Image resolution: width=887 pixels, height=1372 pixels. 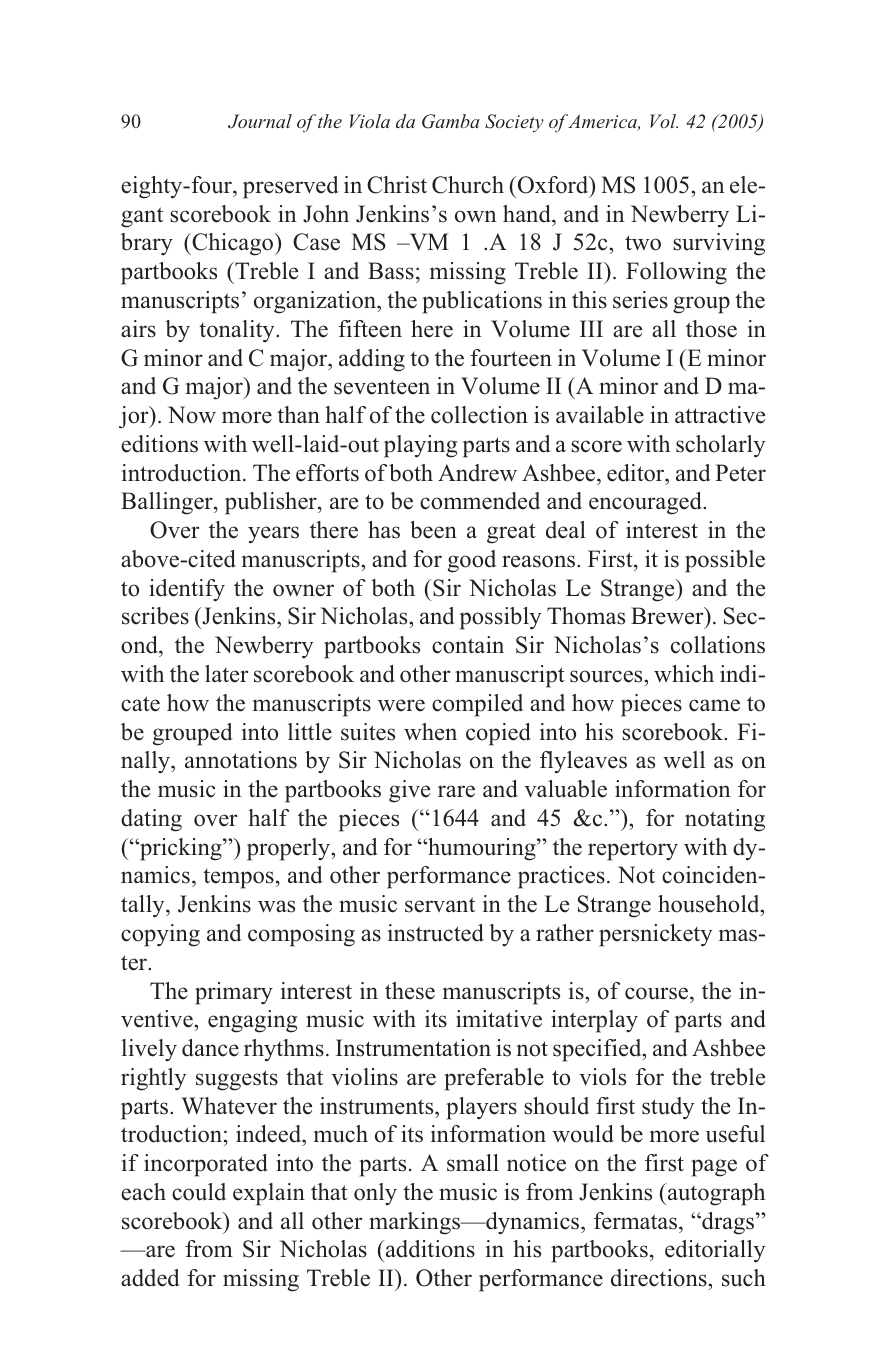 I want to click on two, so click(x=643, y=243).
